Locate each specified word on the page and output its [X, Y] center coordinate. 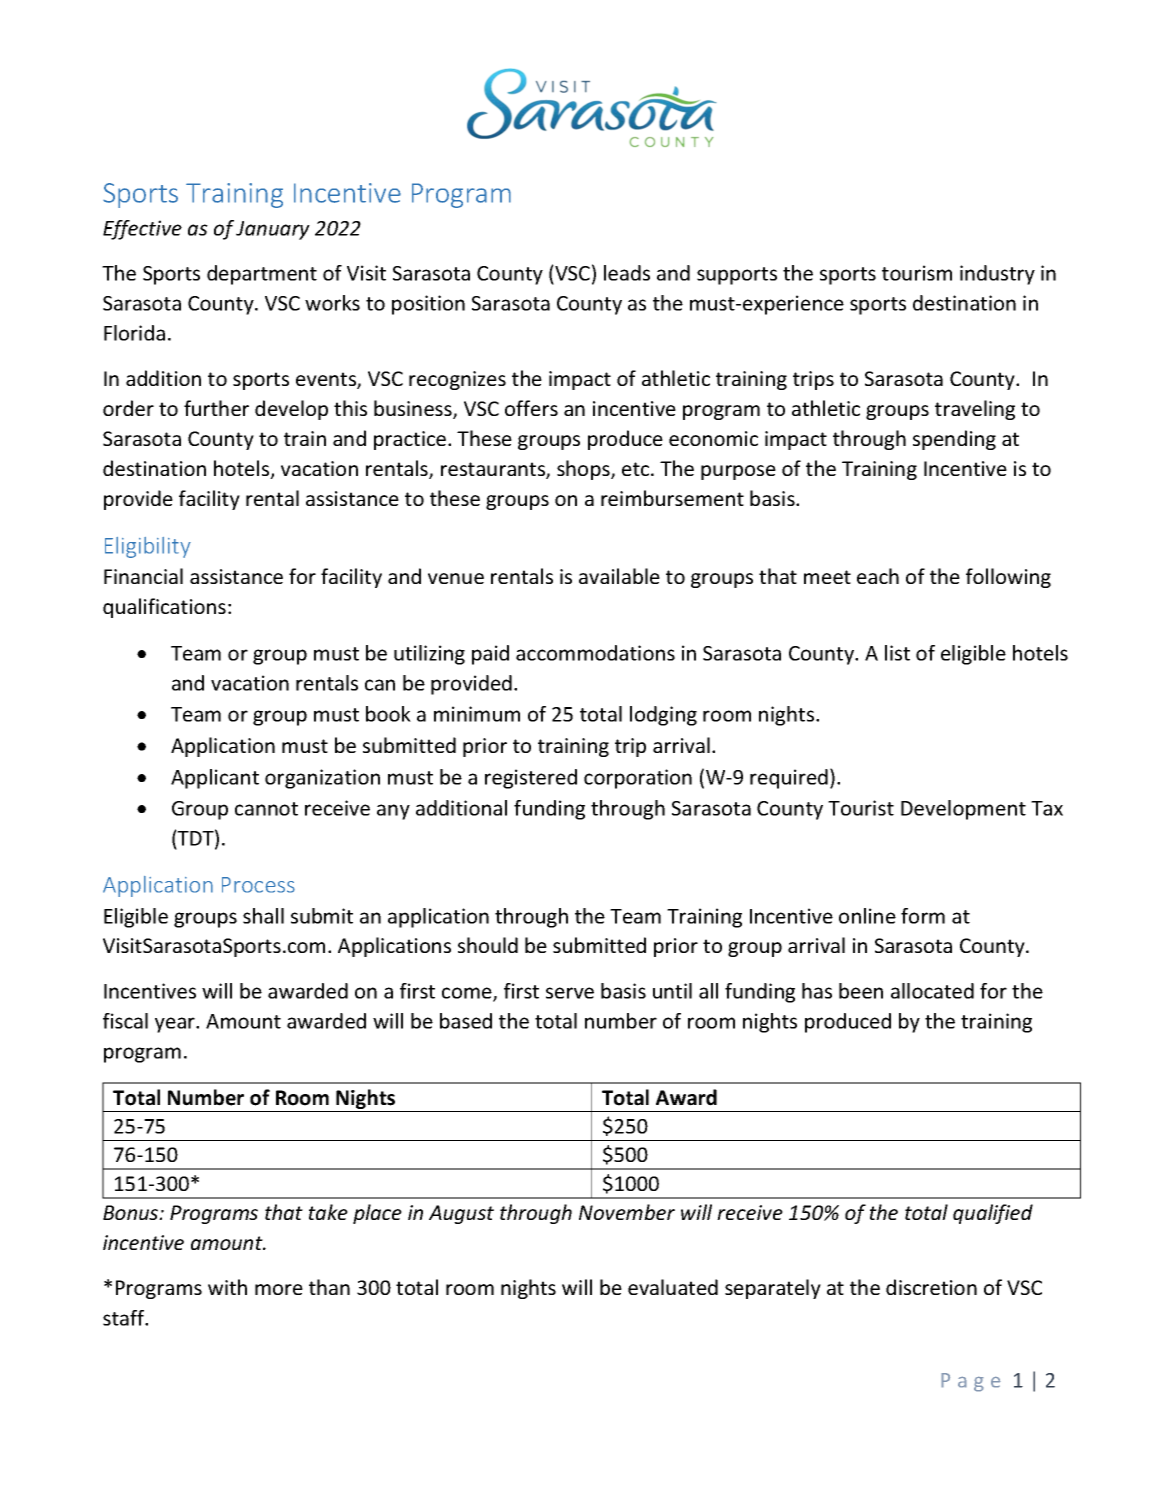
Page [971, 1382]
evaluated [673, 1287]
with [227, 1287]
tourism [917, 273]
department [262, 275]
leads [627, 273]
